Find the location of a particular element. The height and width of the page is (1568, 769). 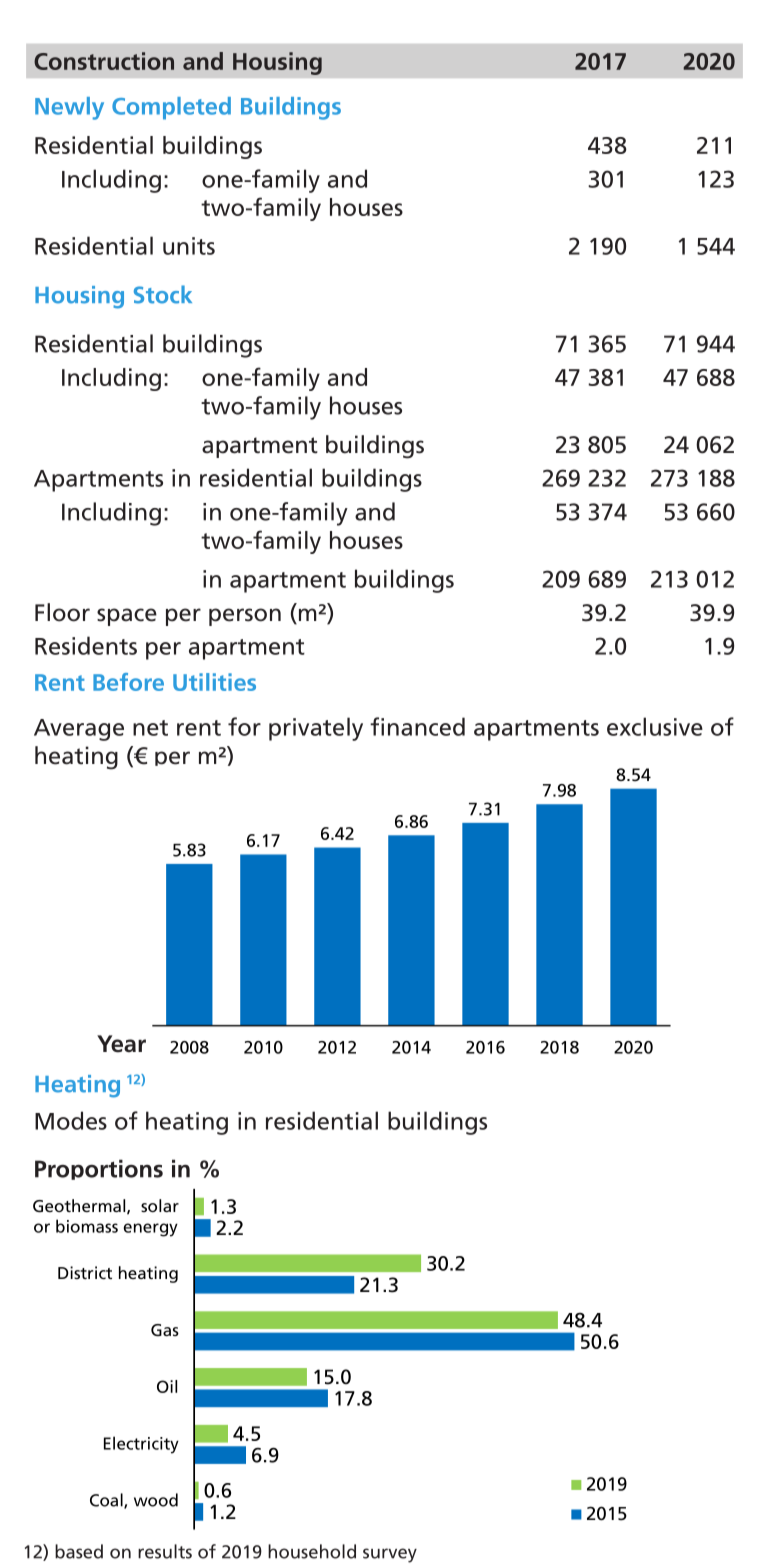

survey is located at coordinates (390, 1555).
